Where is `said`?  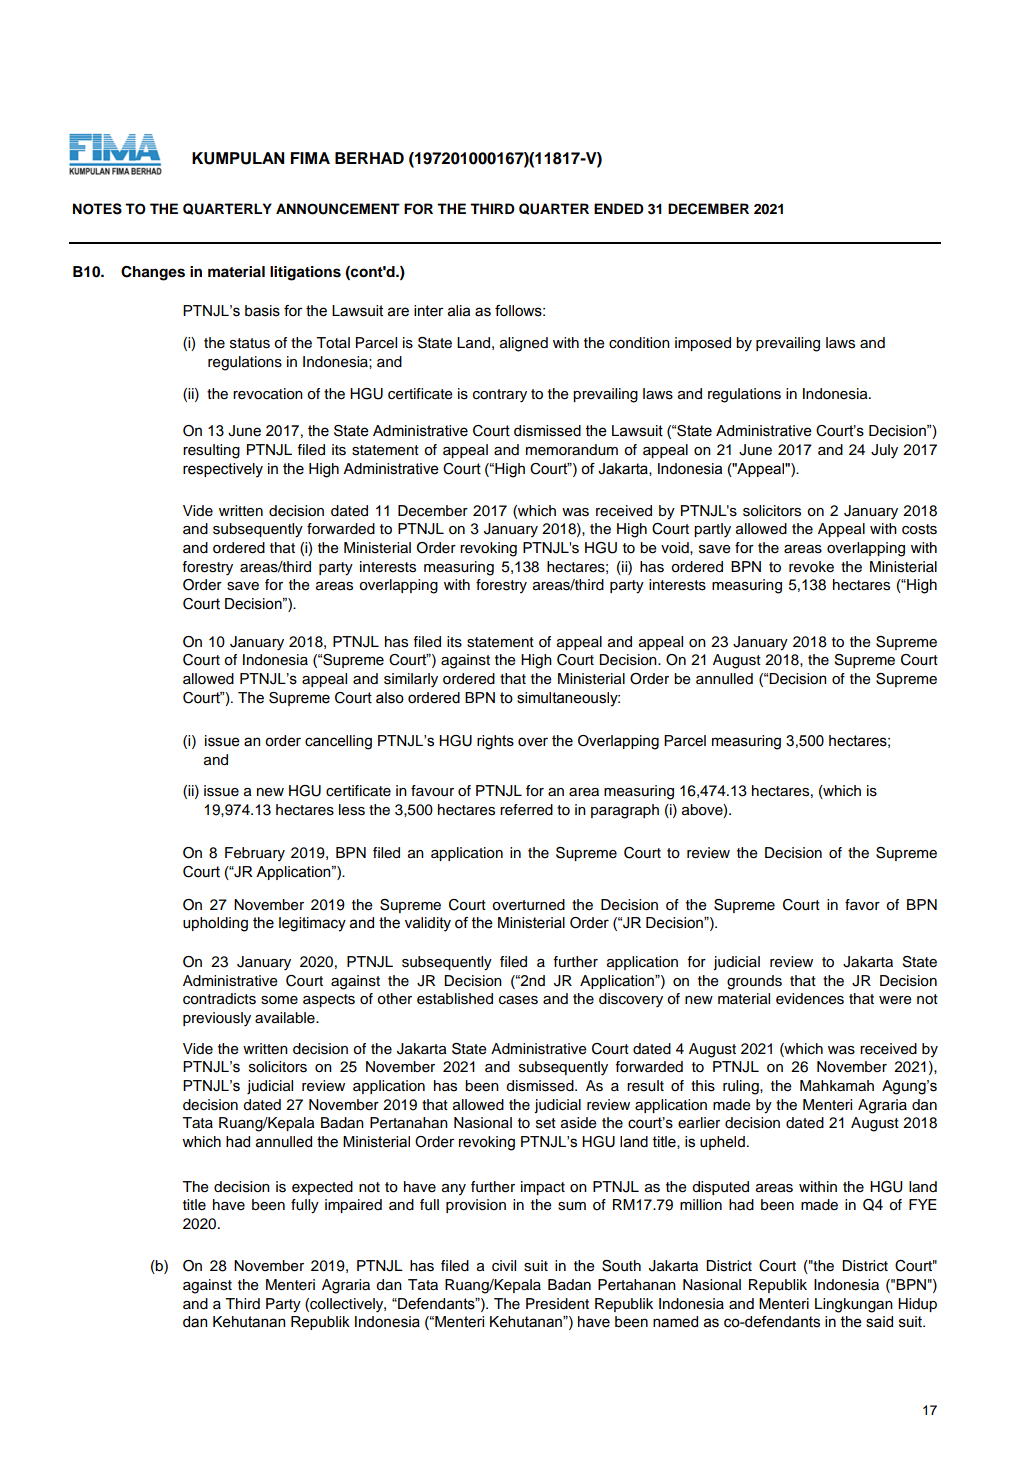
said is located at coordinates (879, 1322).
